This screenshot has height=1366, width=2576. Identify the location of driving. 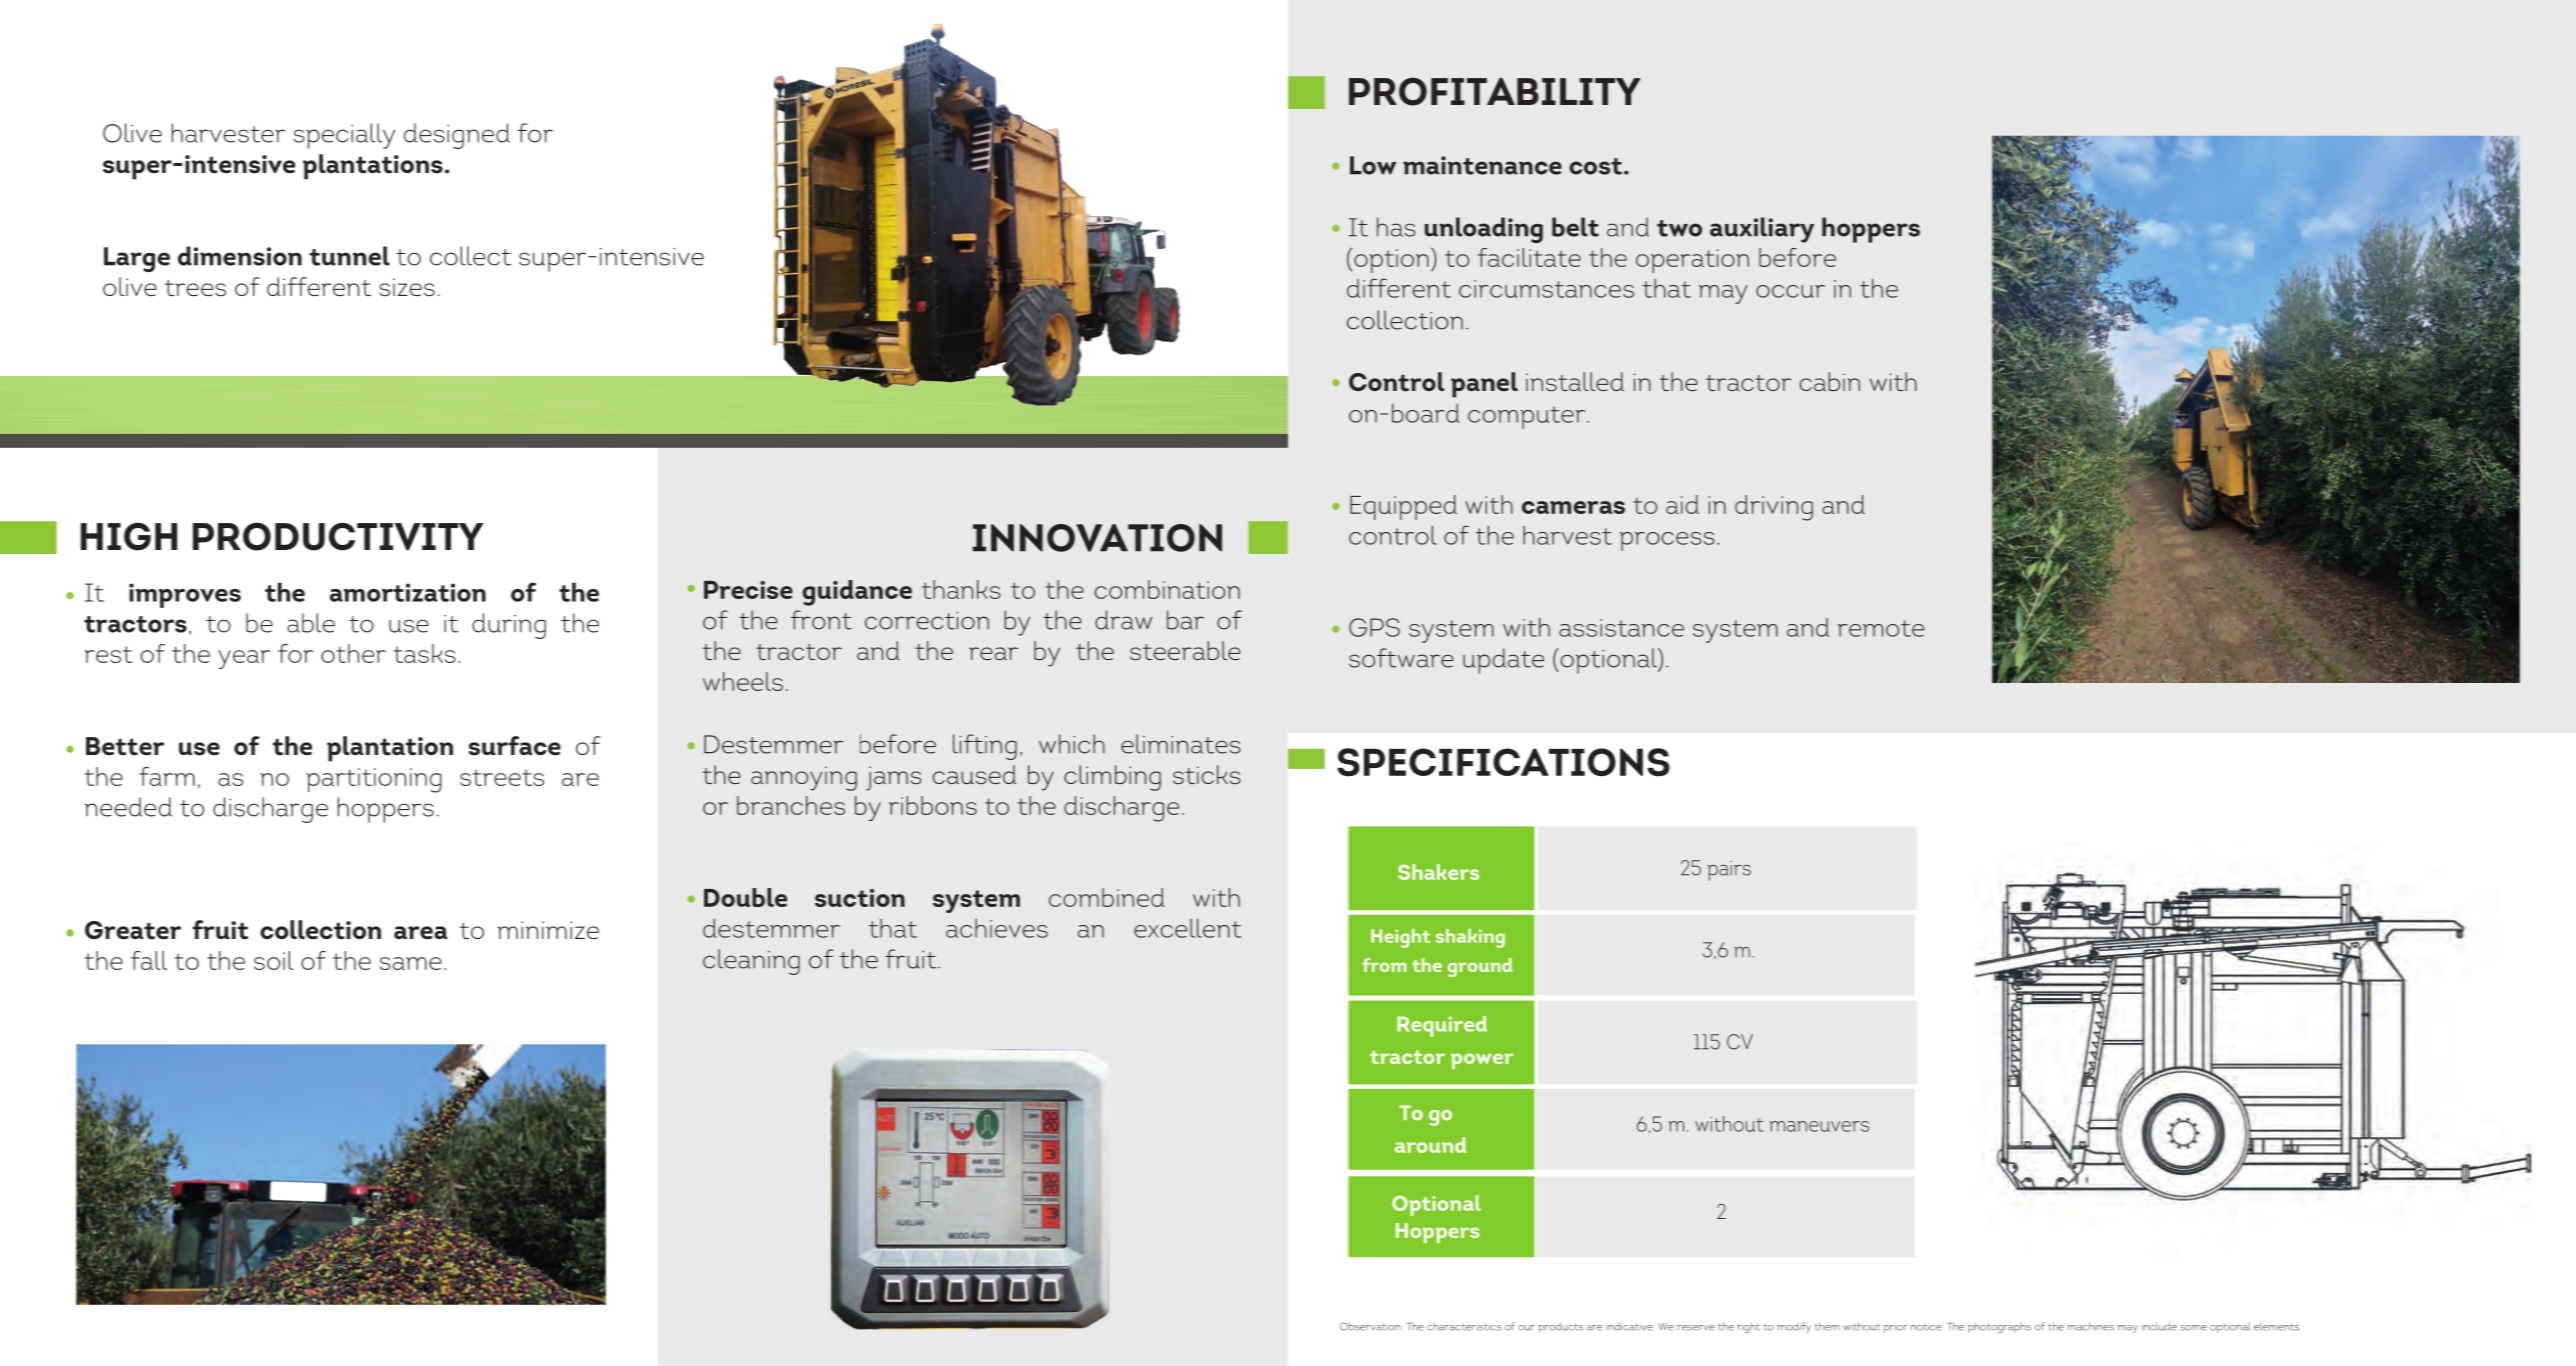
(1774, 508).
